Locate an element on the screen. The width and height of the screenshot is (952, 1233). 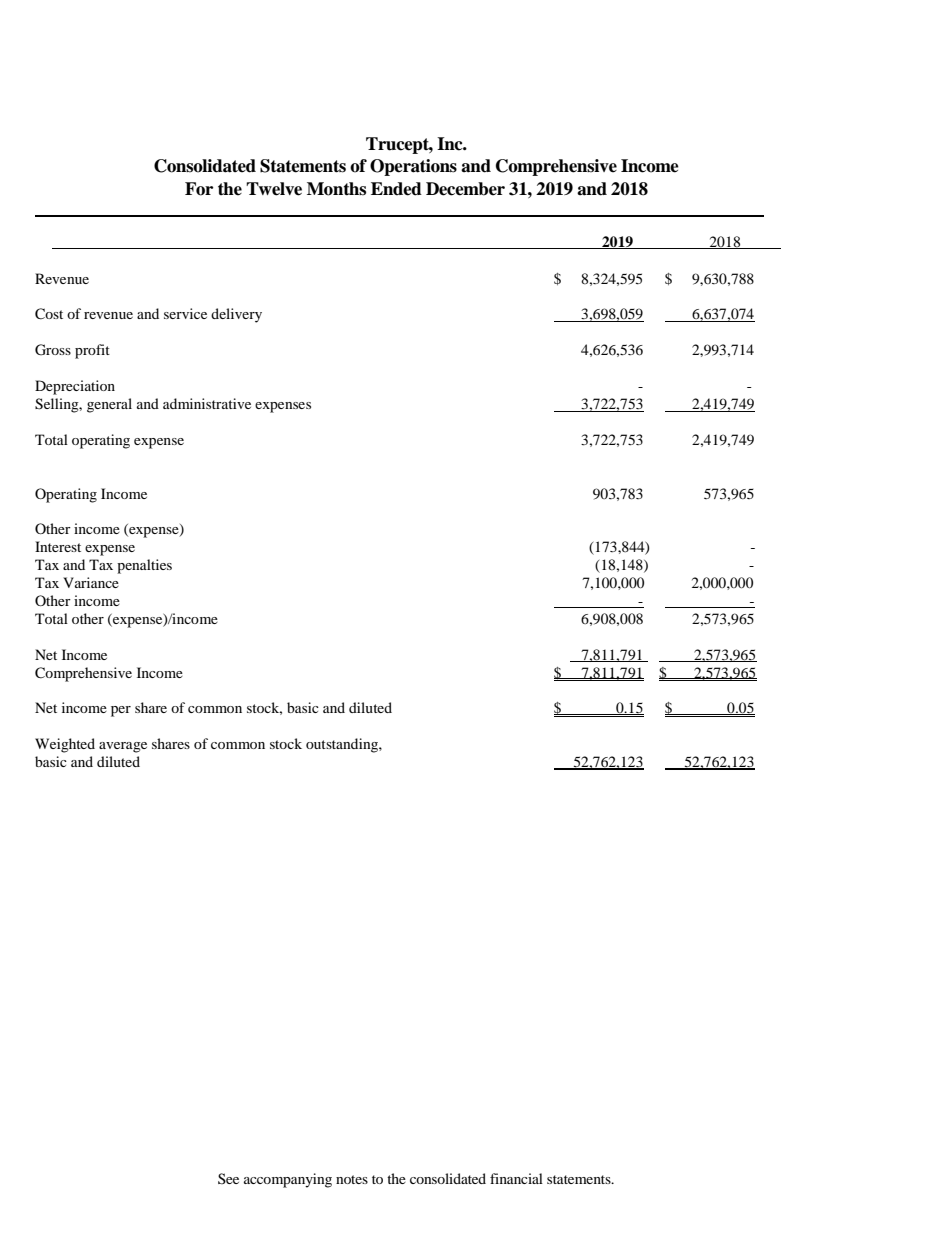
average is located at coordinates (123, 747).
